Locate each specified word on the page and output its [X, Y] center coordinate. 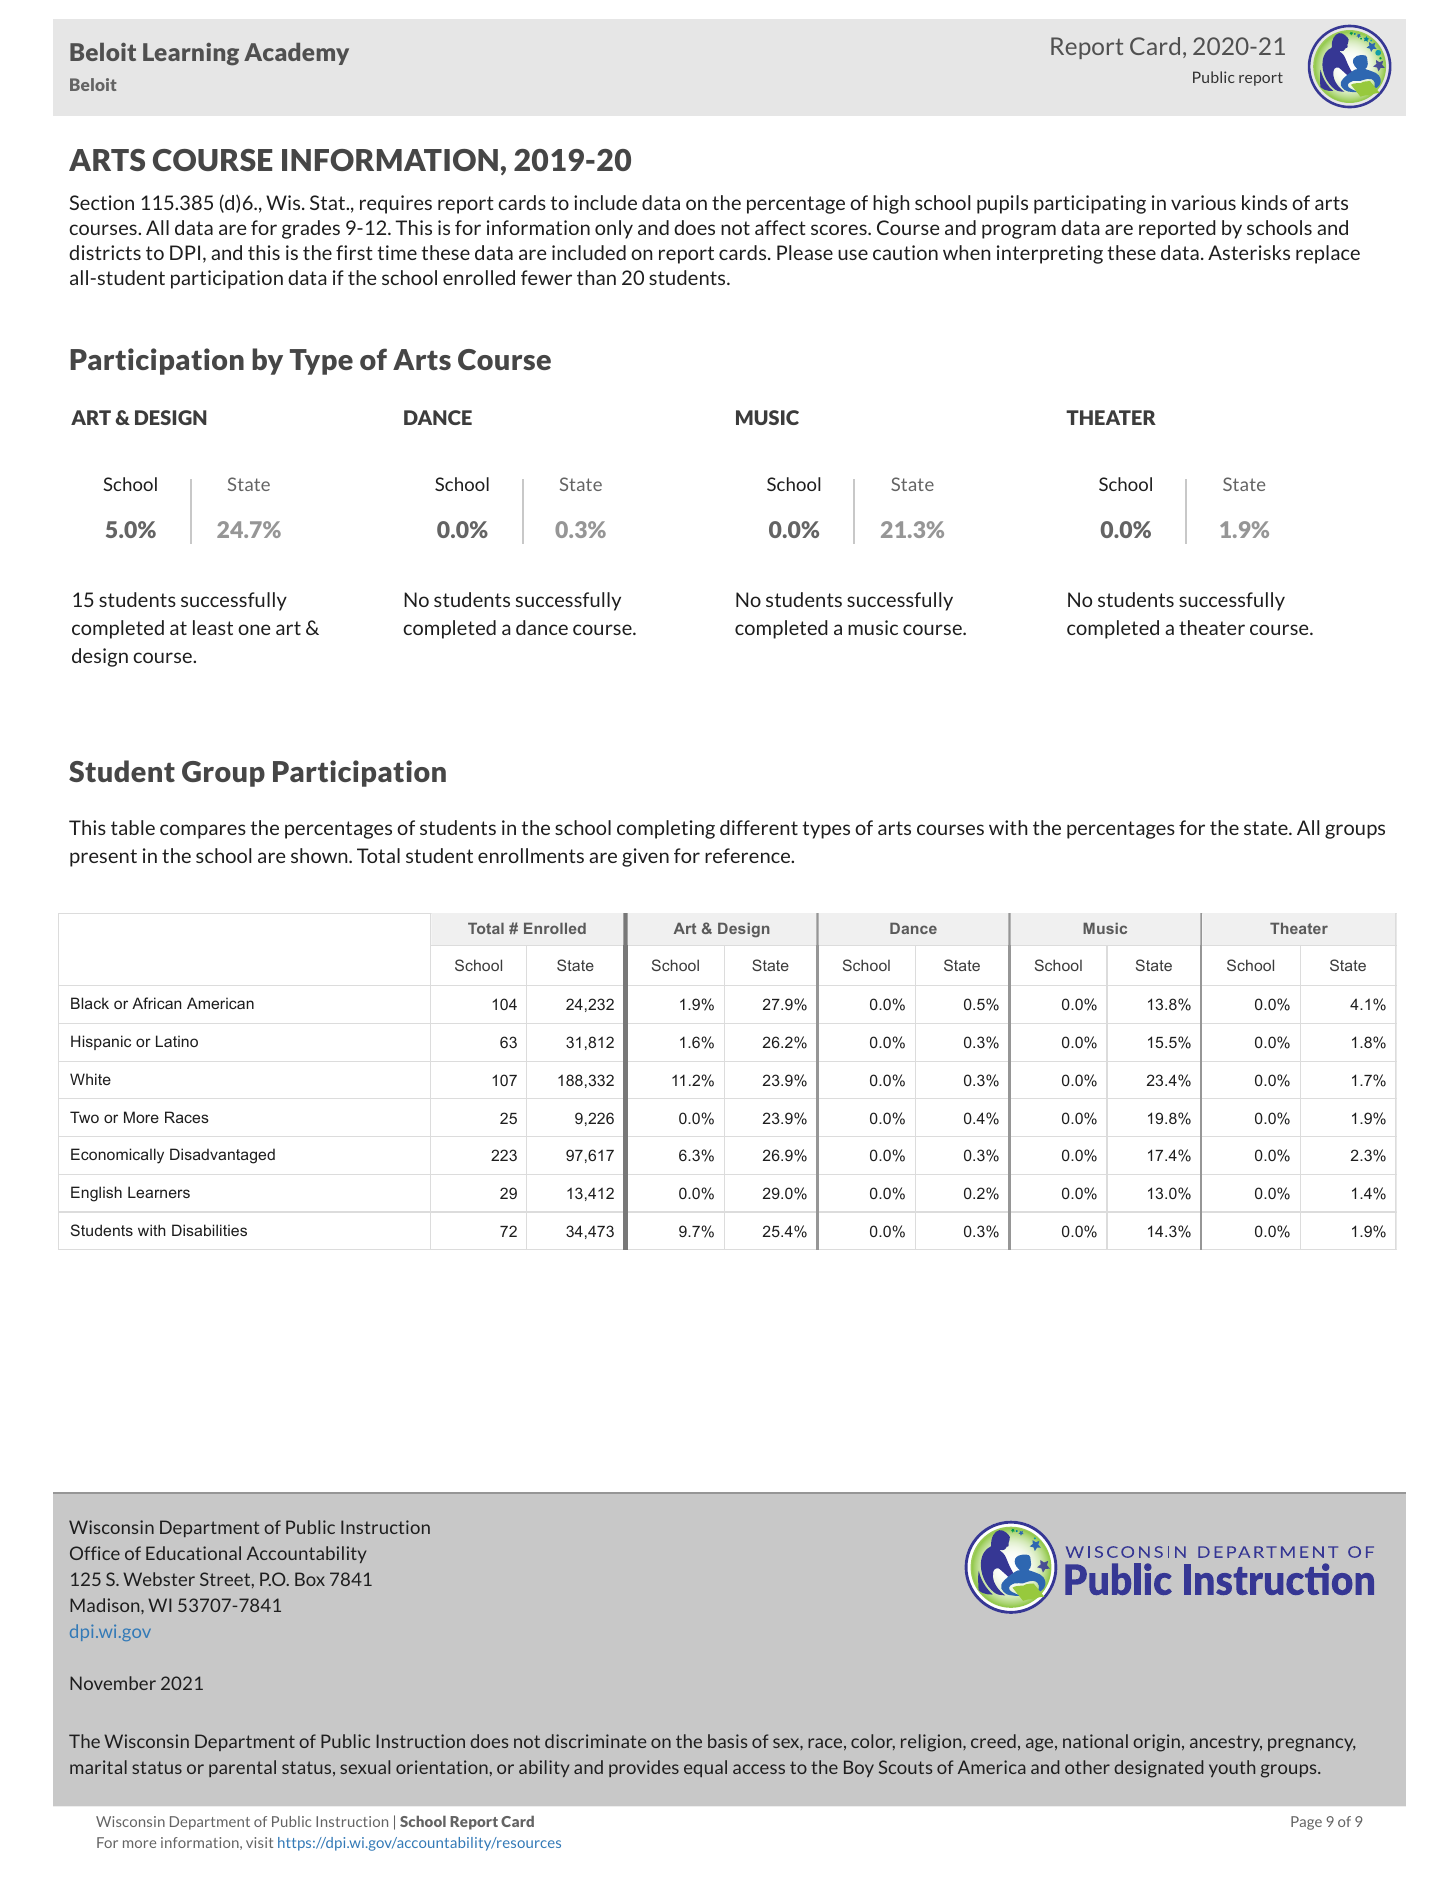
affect [780, 227]
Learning [191, 54]
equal [705, 1768]
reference [749, 855]
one [254, 629]
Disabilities [209, 1230]
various [1203, 202]
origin [1156, 1743]
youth [1232, 1768]
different [759, 827]
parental [242, 1768]
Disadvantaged [222, 1156]
